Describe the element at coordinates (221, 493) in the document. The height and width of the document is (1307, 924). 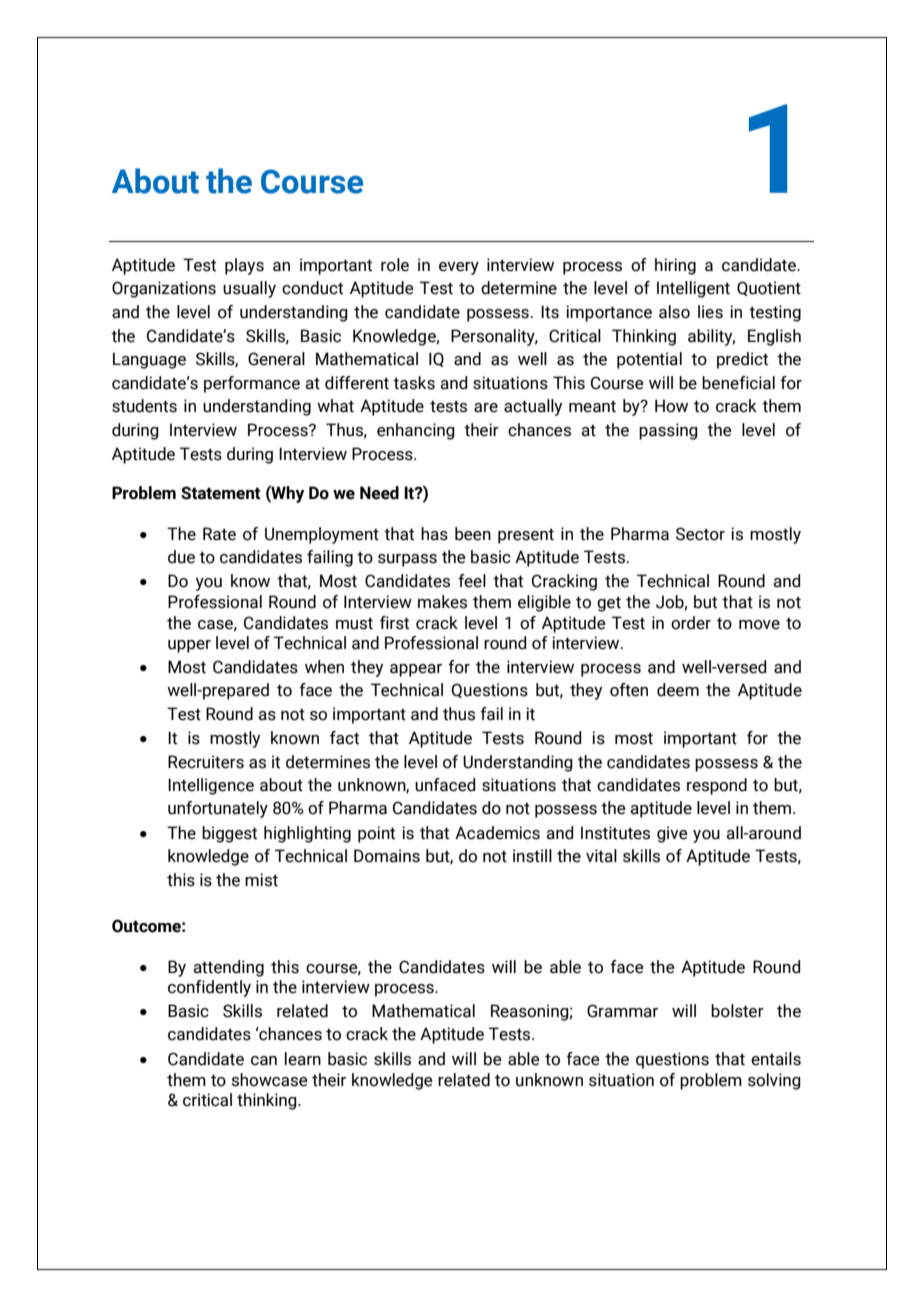
I see `Statement` at that location.
